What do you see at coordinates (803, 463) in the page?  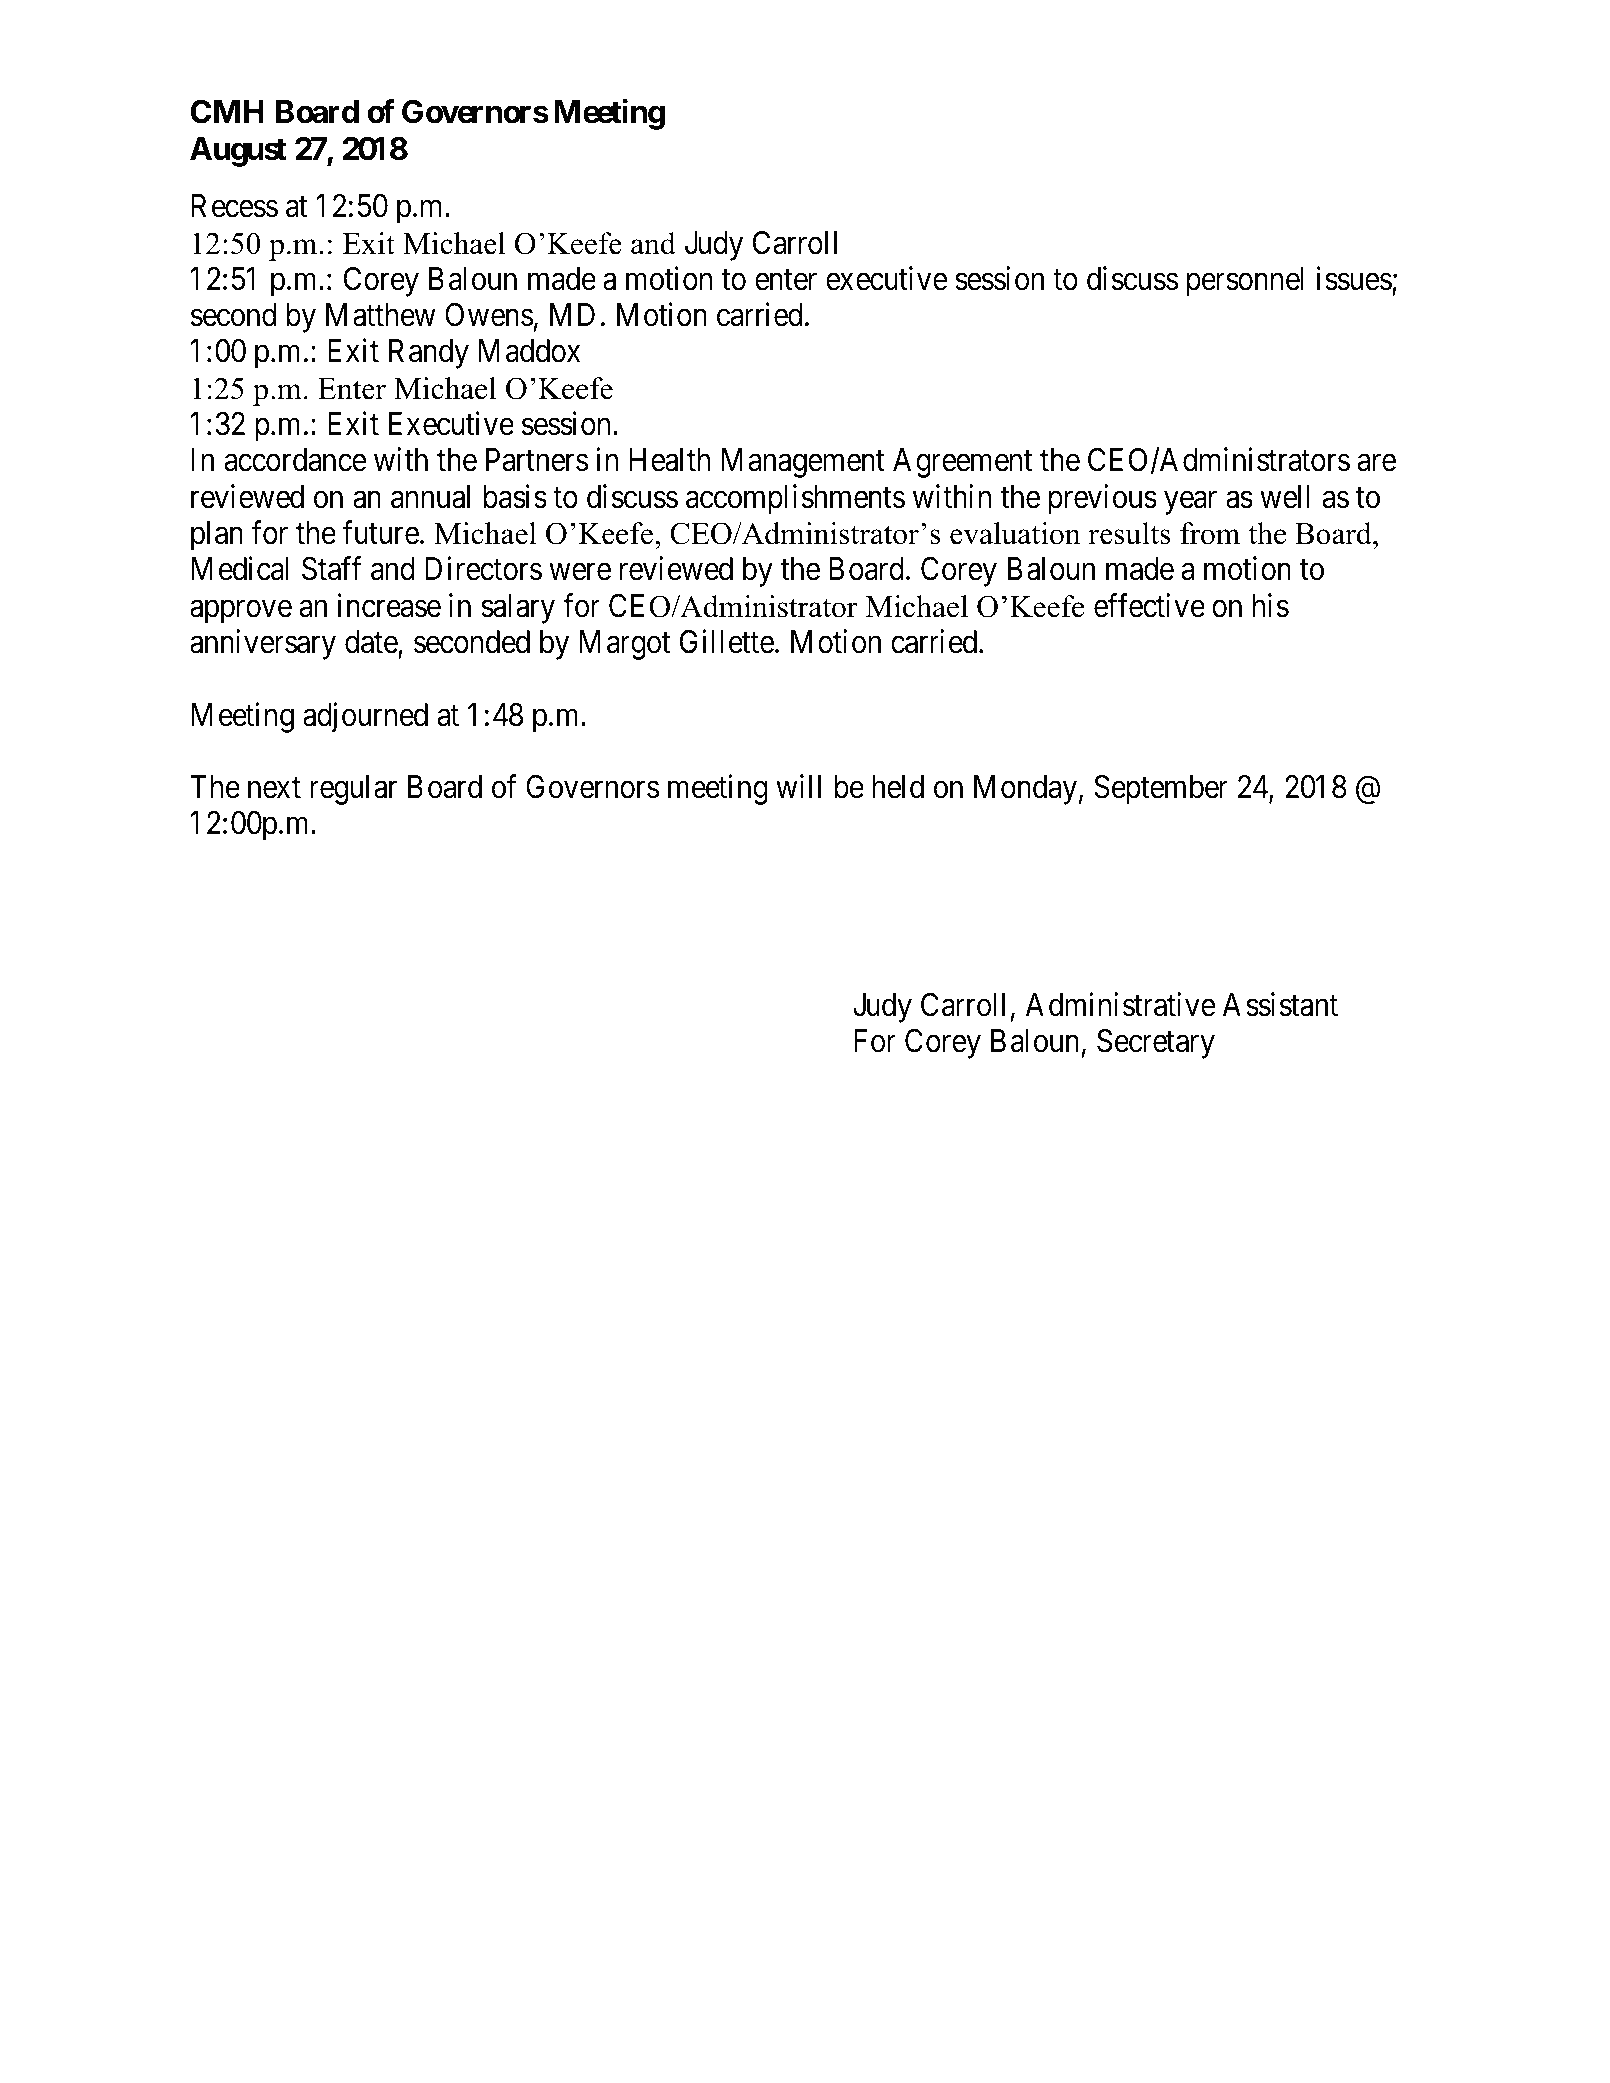 I see `Management` at bounding box center [803, 463].
